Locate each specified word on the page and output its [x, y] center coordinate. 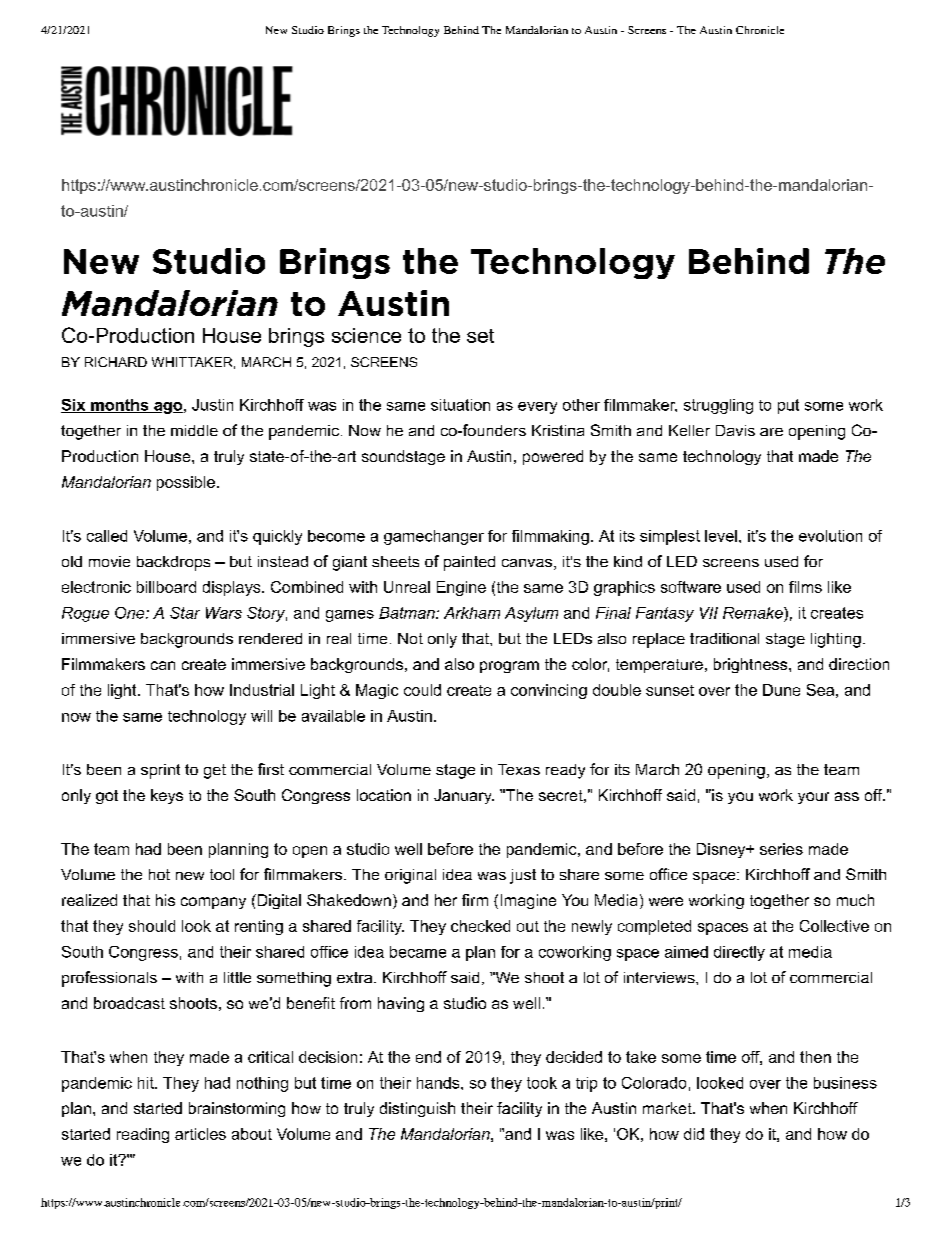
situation [460, 405]
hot [159, 874]
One [131, 613]
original [410, 876]
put [788, 406]
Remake [754, 613]
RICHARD [116, 362]
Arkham [472, 613]
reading [143, 1135]
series [781, 849]
